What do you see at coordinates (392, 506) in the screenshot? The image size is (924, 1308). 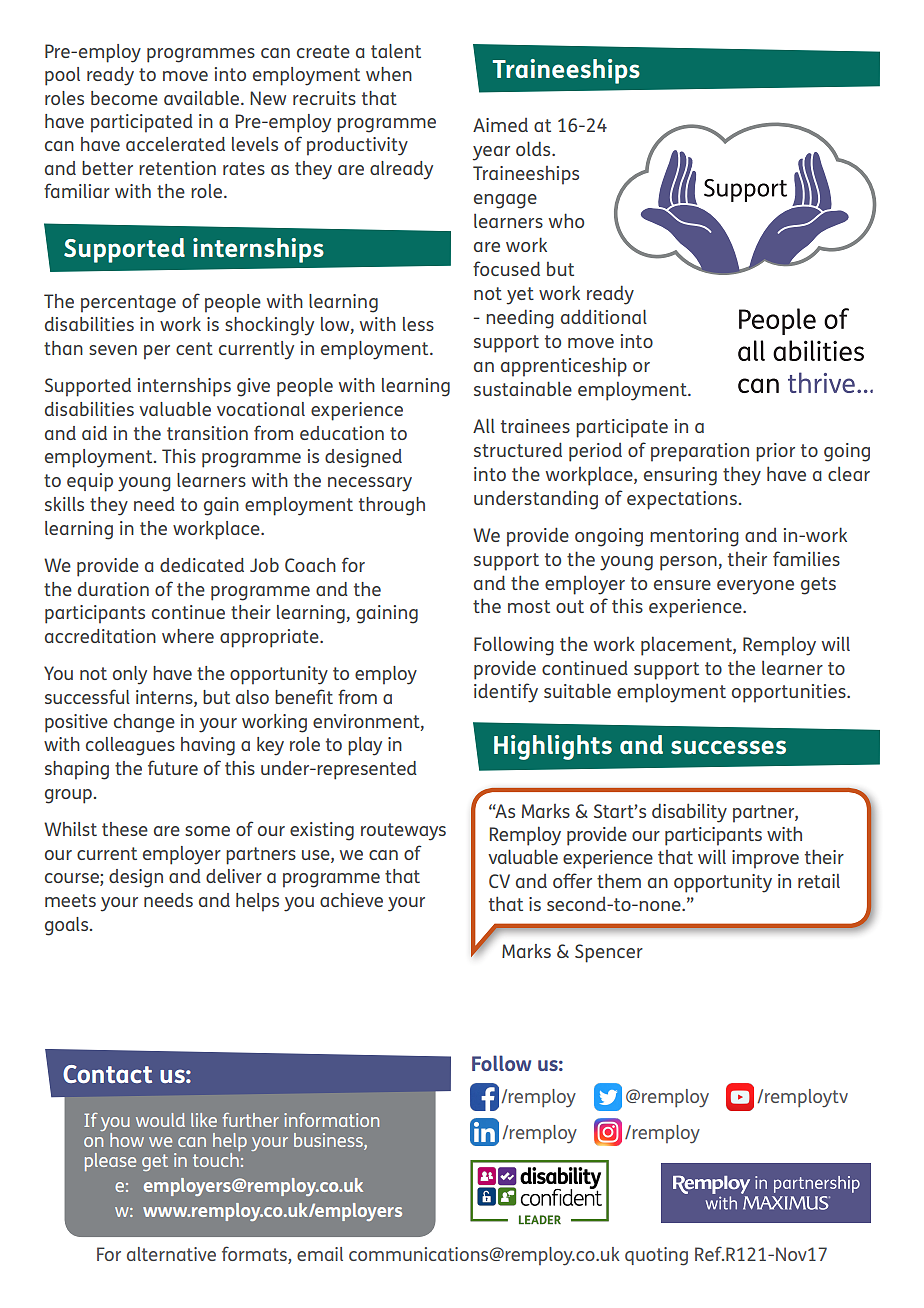 I see `through` at bounding box center [392, 506].
